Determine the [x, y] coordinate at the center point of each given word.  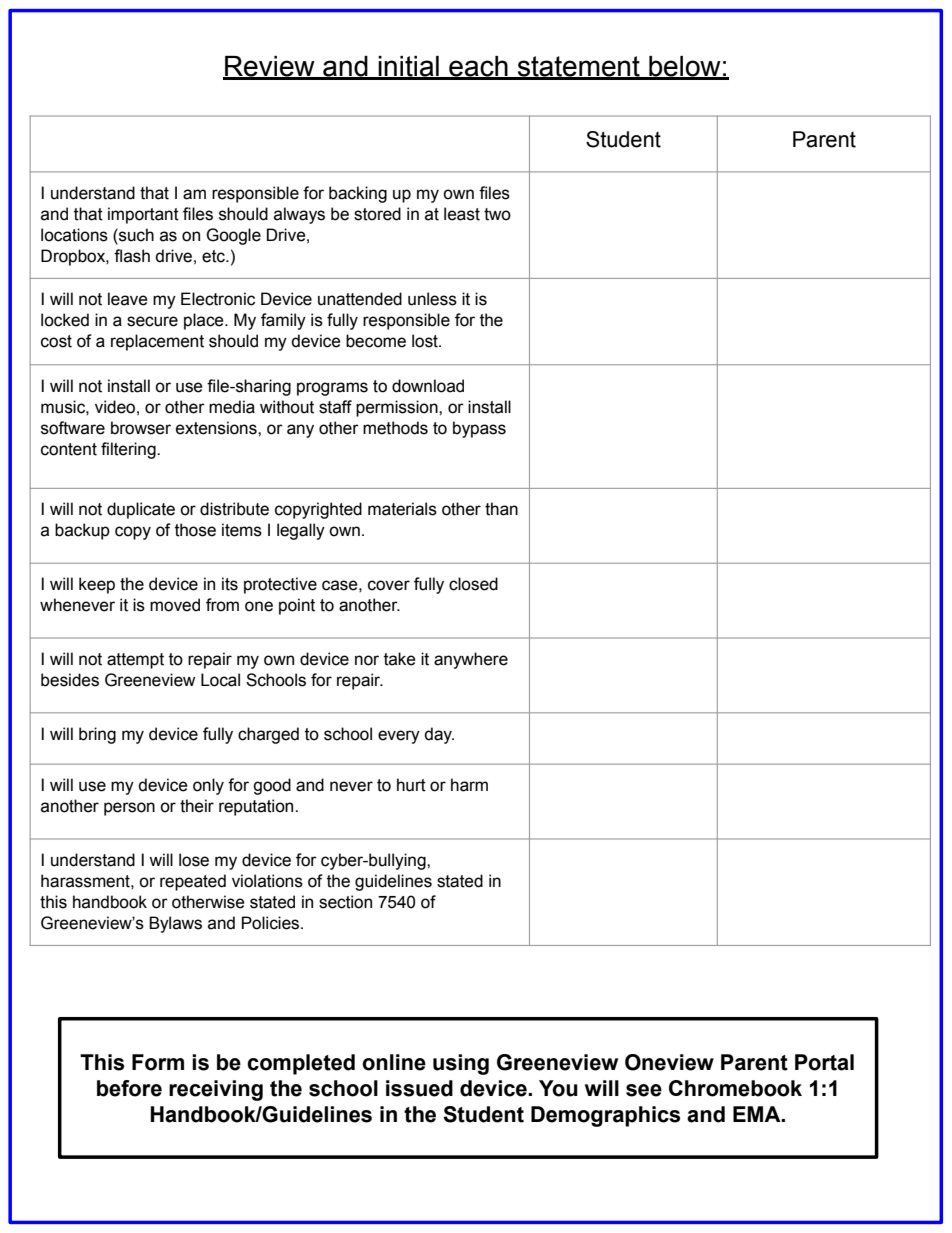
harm [469, 785]
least [462, 214]
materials [402, 509]
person [129, 809]
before [129, 1088]
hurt [411, 785]
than [501, 509]
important [143, 215]
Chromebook [735, 1088]
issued [419, 1088]
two [497, 214]
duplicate [141, 510]
